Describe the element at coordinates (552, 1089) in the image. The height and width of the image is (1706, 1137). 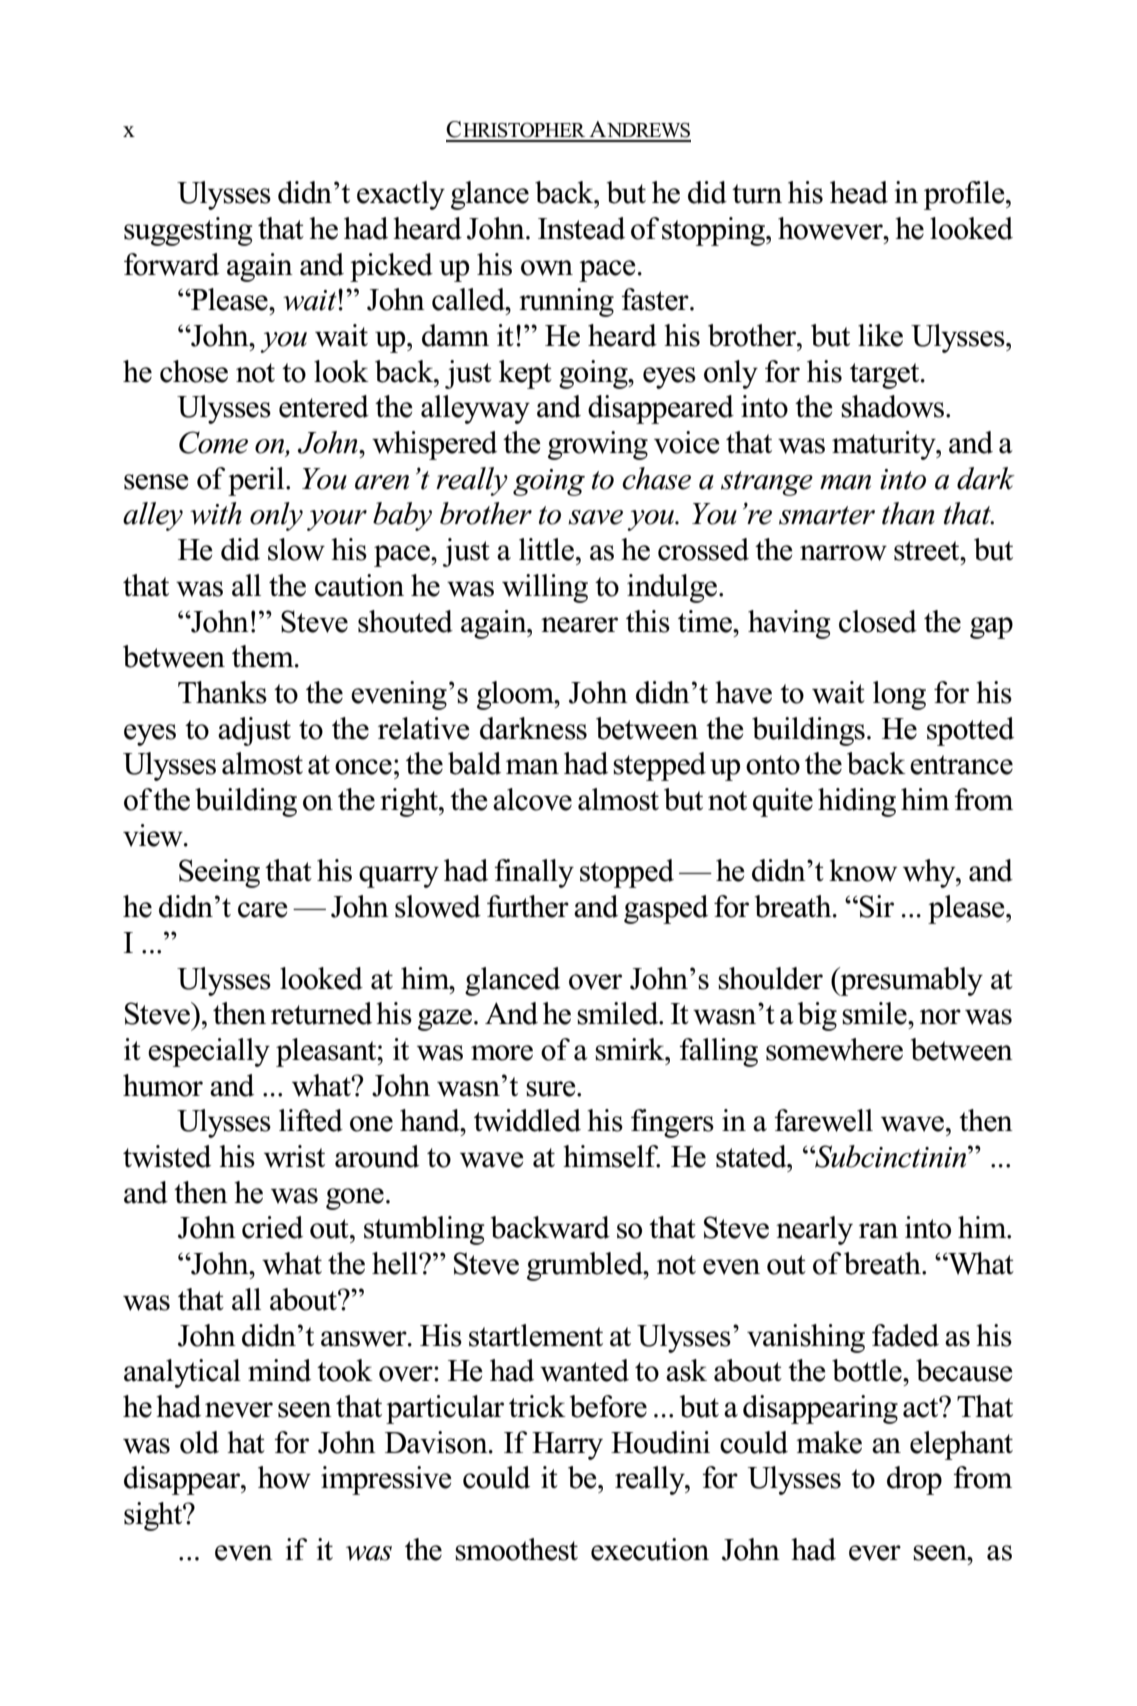
I see `sure` at that location.
